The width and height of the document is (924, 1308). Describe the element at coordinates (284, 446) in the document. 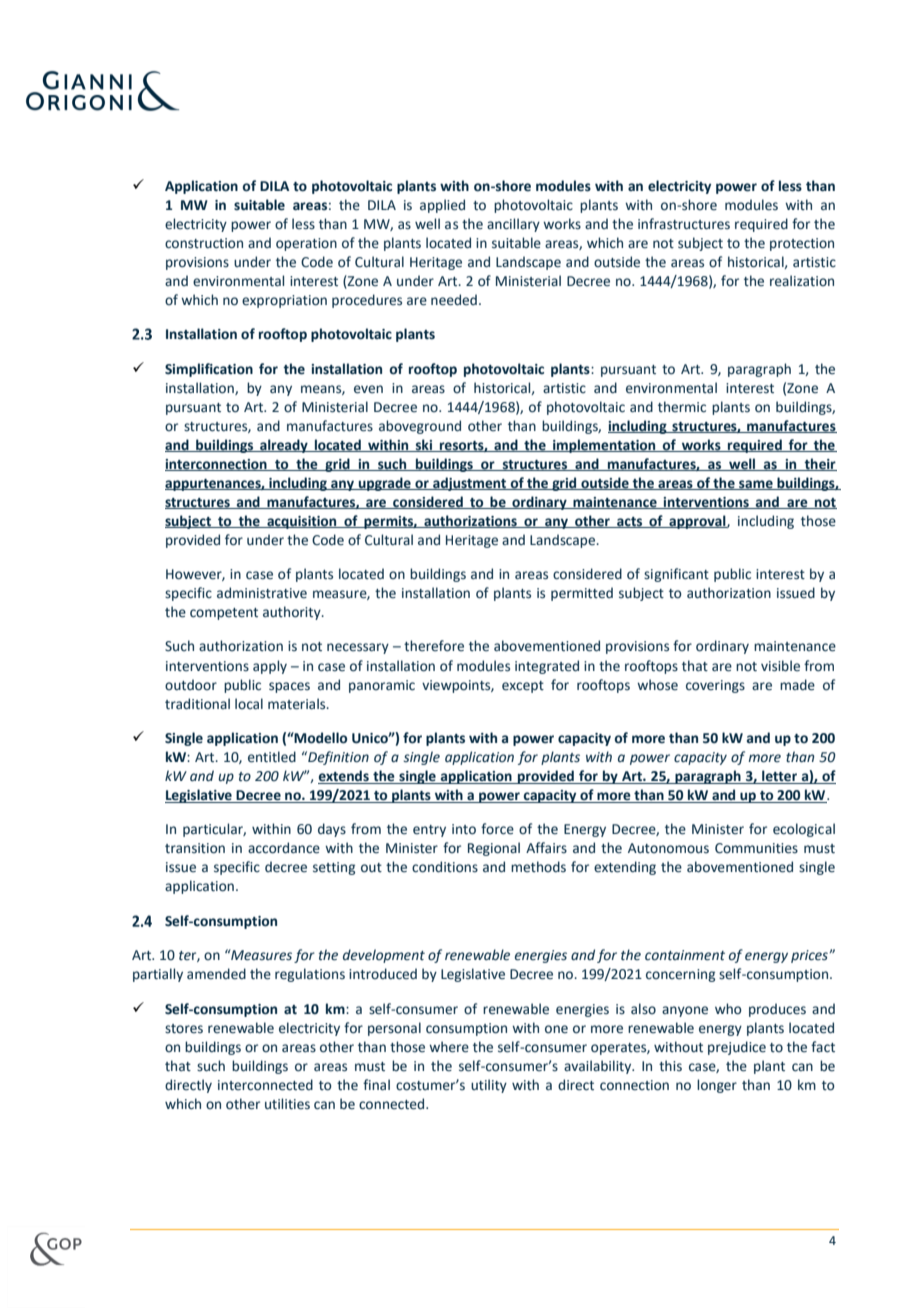

I see `already` at that location.
